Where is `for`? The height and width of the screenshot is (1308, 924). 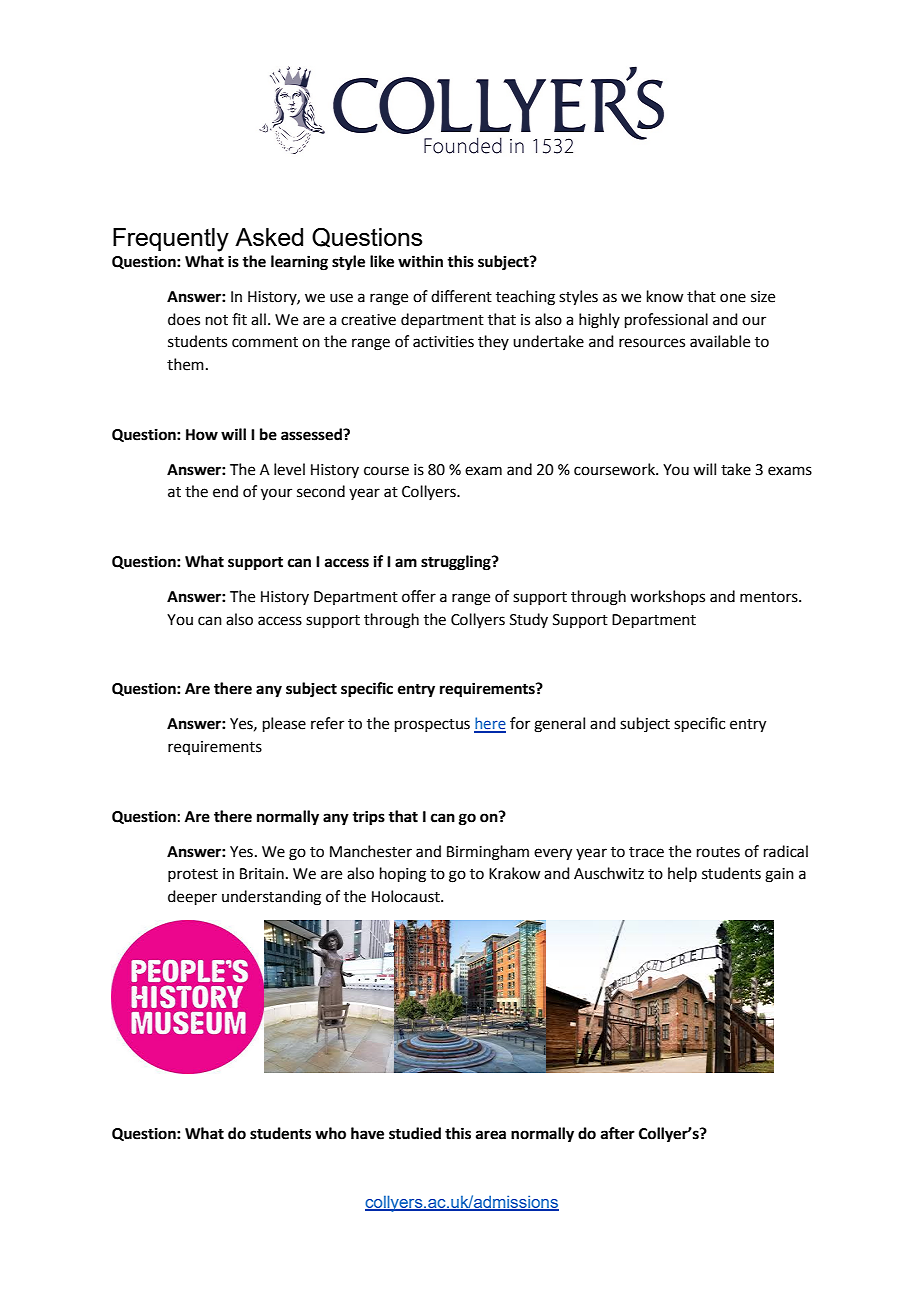
for is located at coordinates (520, 723).
